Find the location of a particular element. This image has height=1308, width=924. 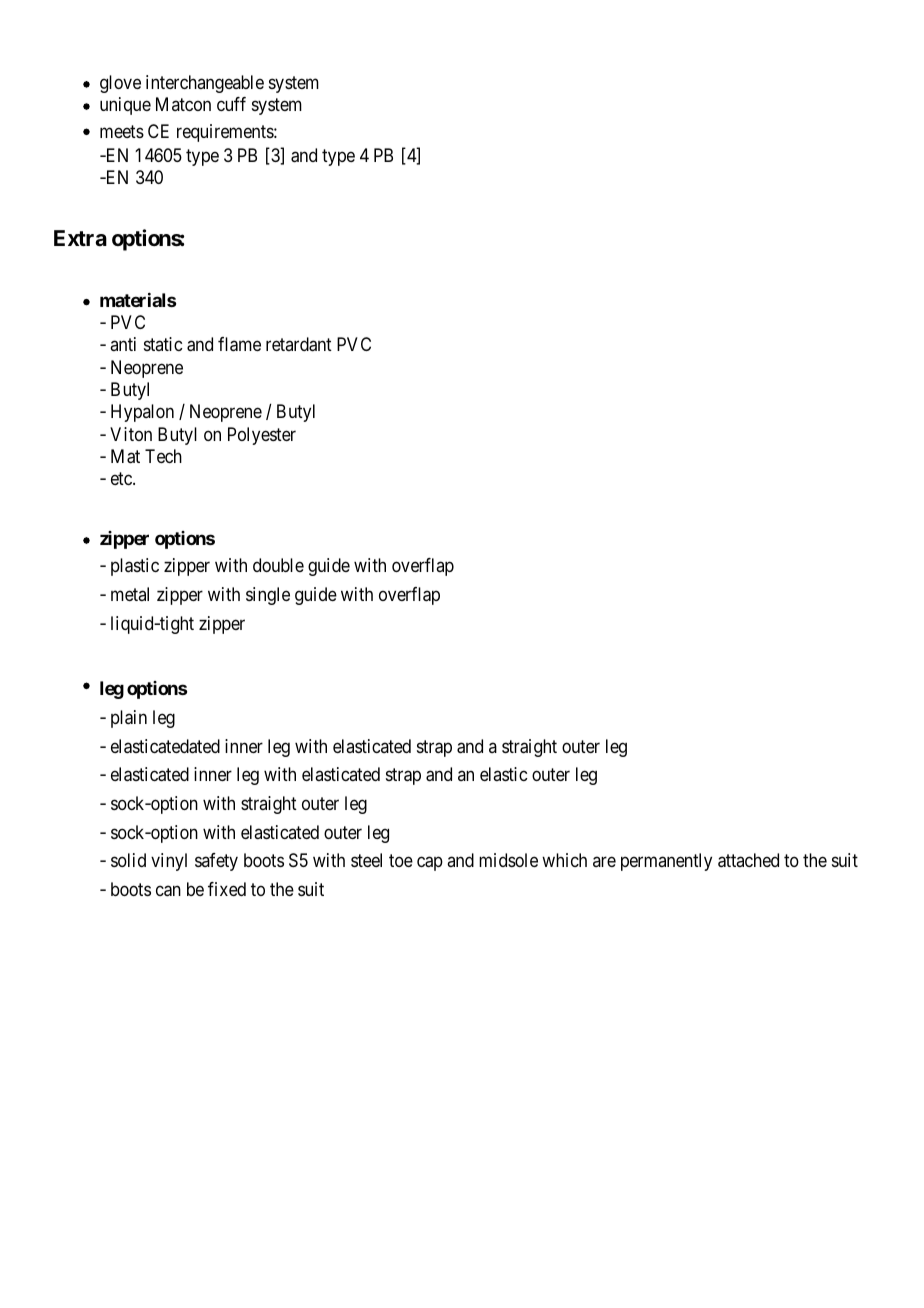

unique is located at coordinates (125, 106).
